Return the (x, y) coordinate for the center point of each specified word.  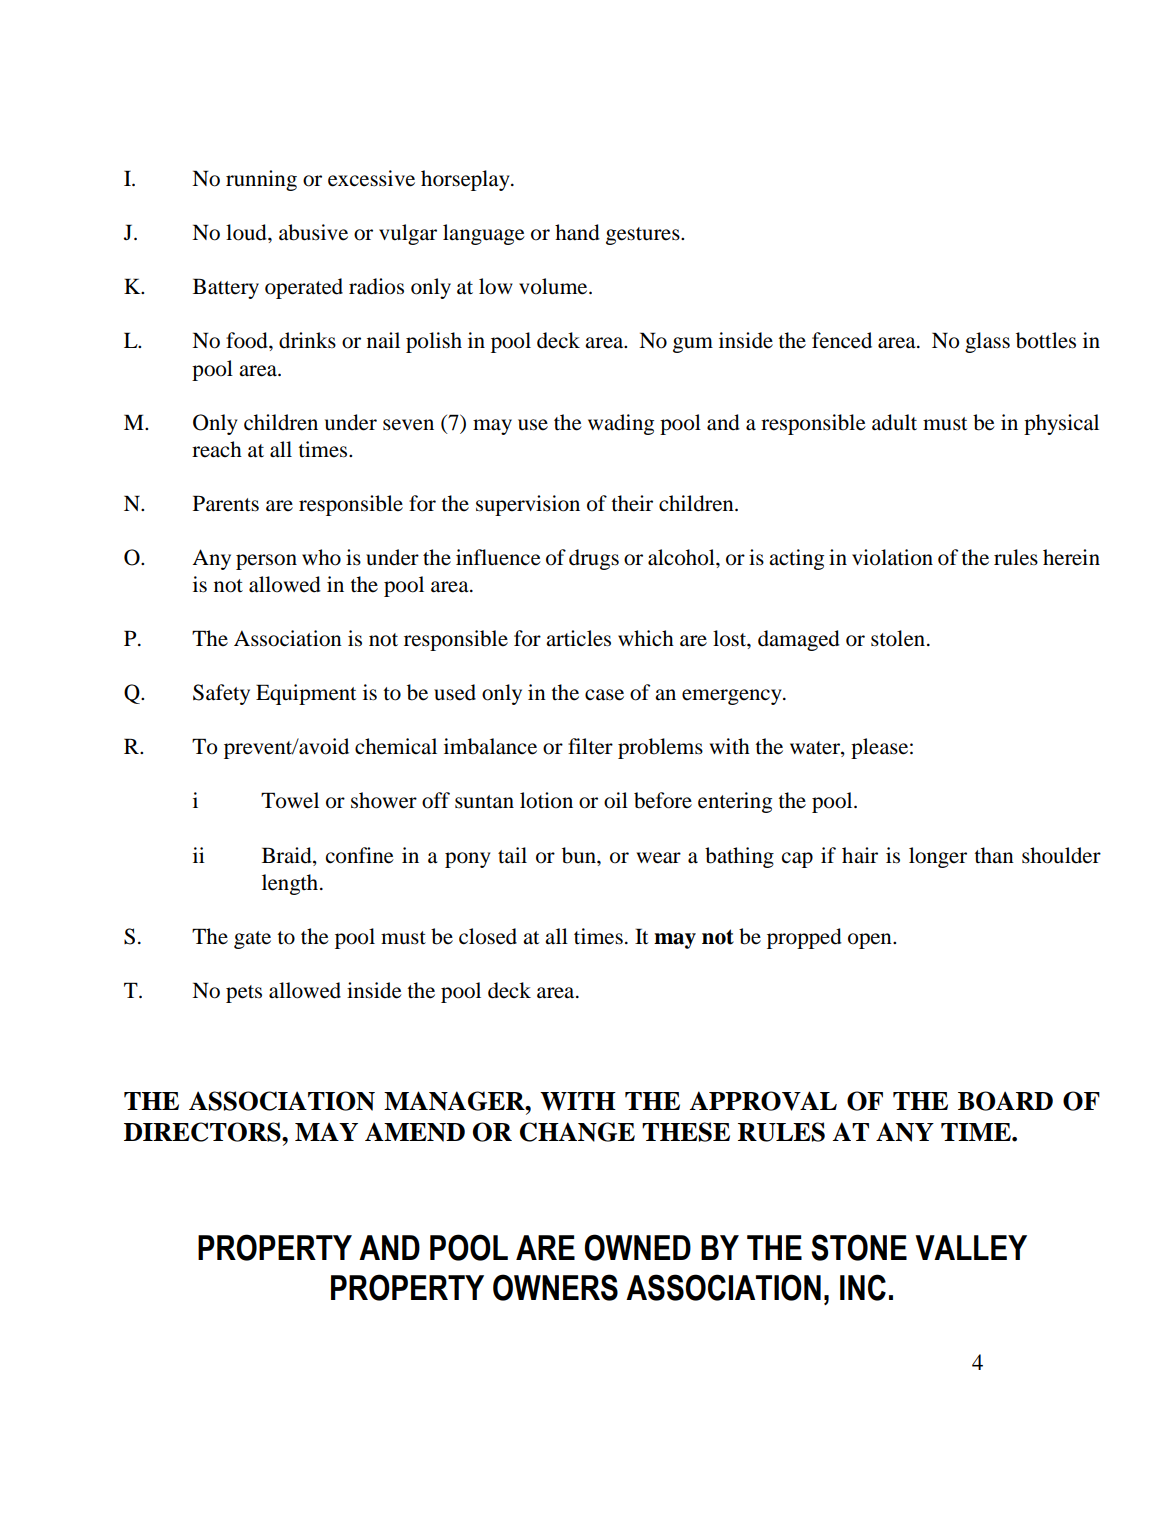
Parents (226, 503)
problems (660, 748)
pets (244, 994)
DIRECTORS (203, 1132)
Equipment (306, 694)
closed (488, 936)
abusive (313, 232)
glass (987, 342)
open (871, 941)
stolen (898, 638)
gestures (644, 236)
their (632, 503)
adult (894, 422)
